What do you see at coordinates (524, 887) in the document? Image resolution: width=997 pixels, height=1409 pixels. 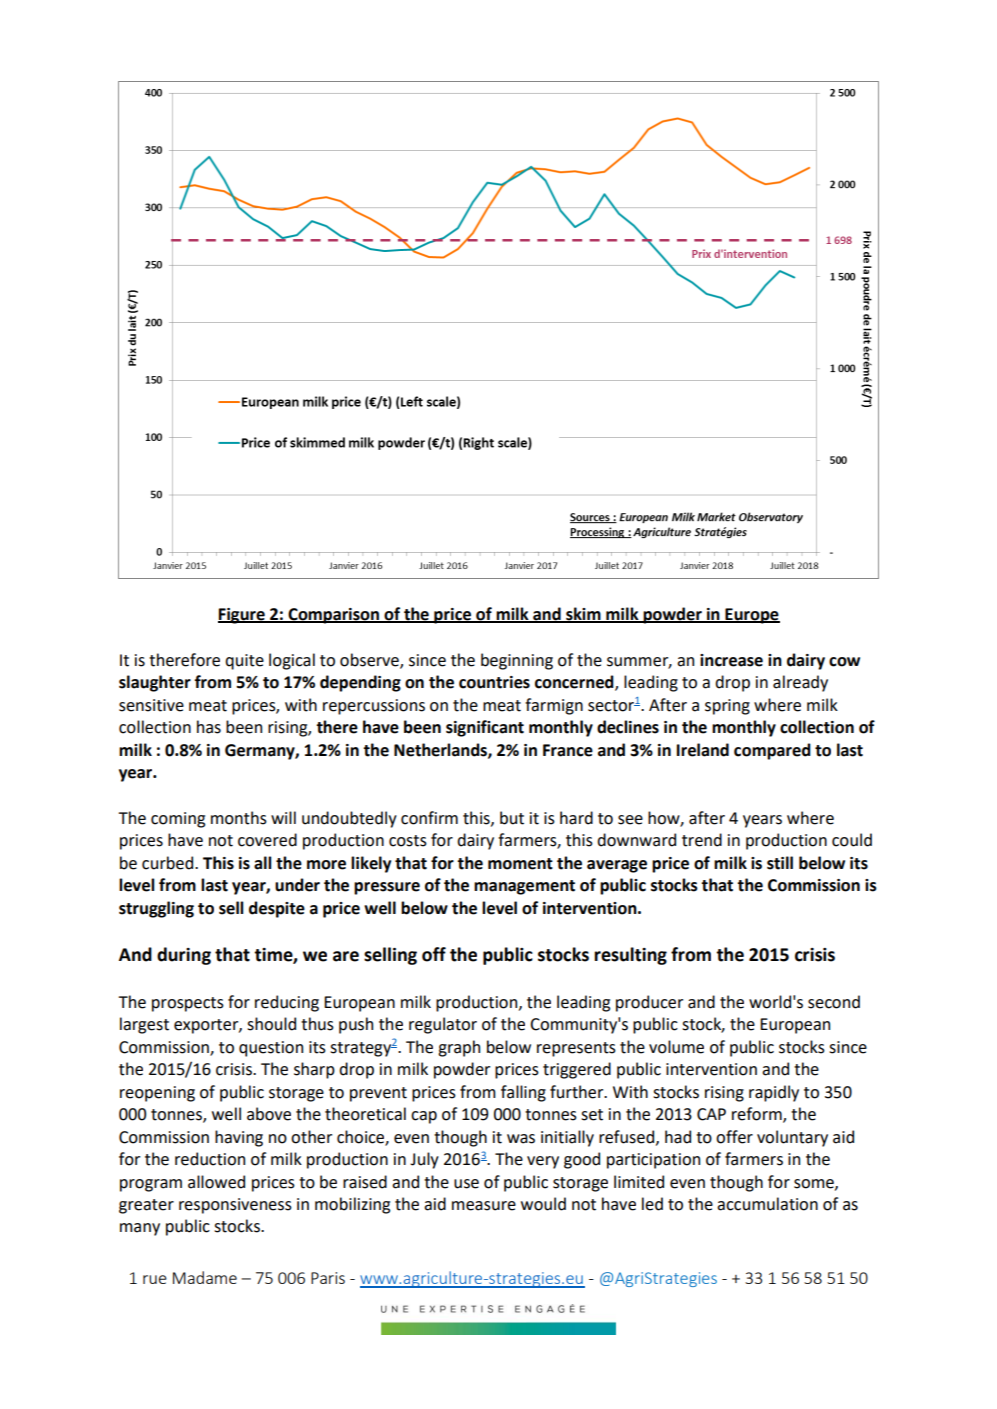 I see `management` at bounding box center [524, 887].
